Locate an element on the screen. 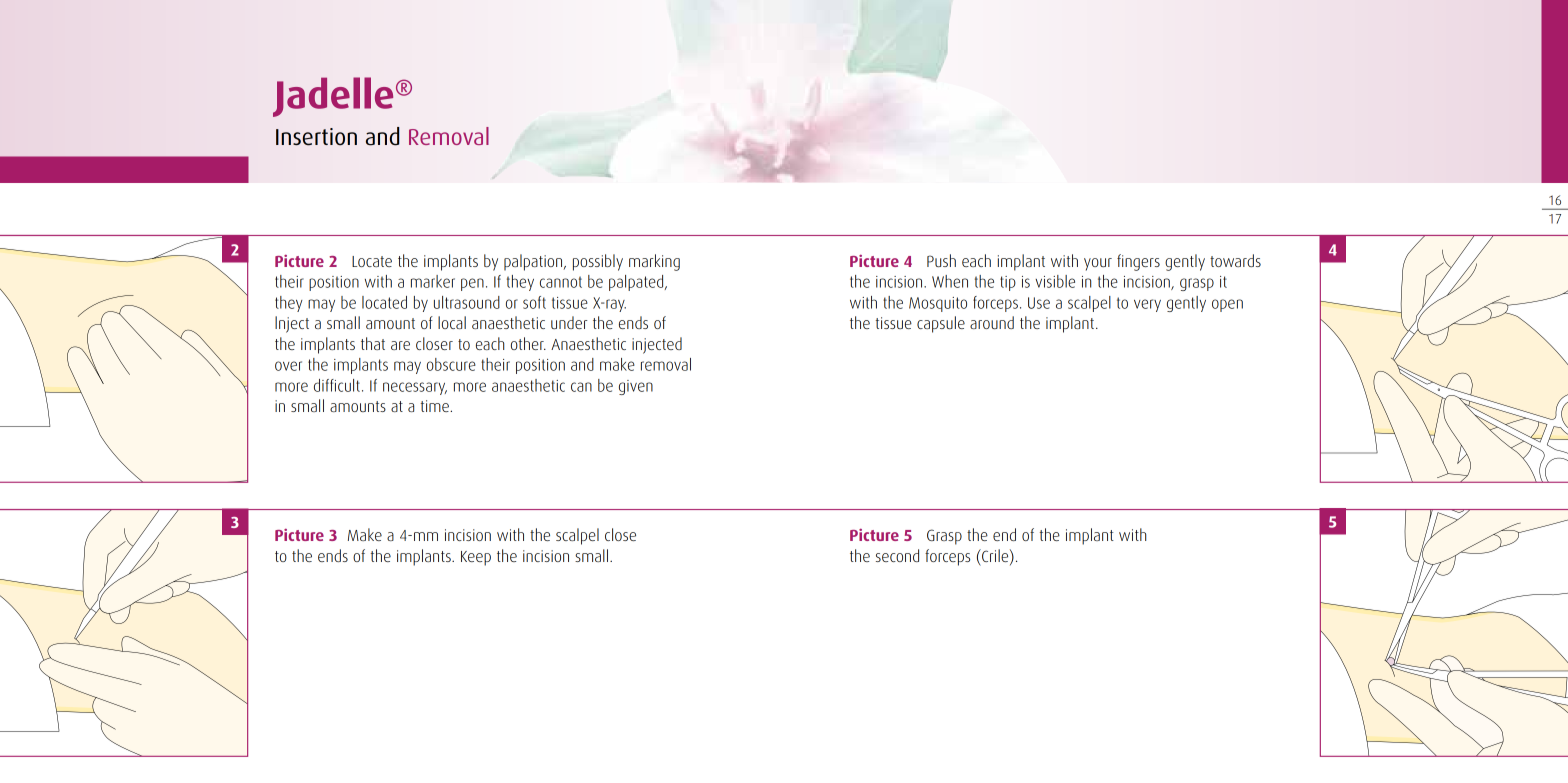 The image size is (1568, 783). visible is located at coordinates (1055, 281).
